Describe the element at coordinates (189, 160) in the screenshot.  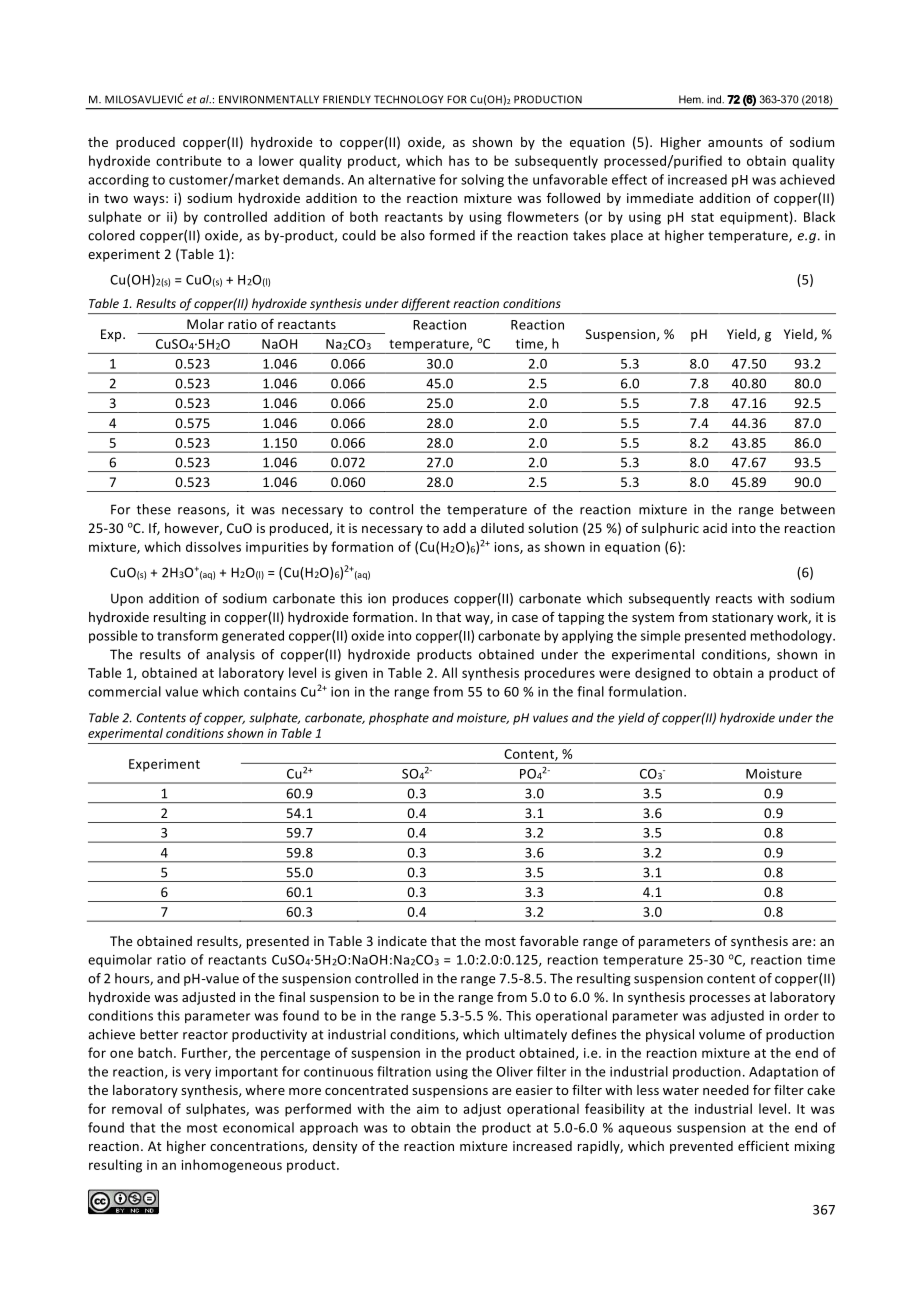
I see `contribute` at that location.
